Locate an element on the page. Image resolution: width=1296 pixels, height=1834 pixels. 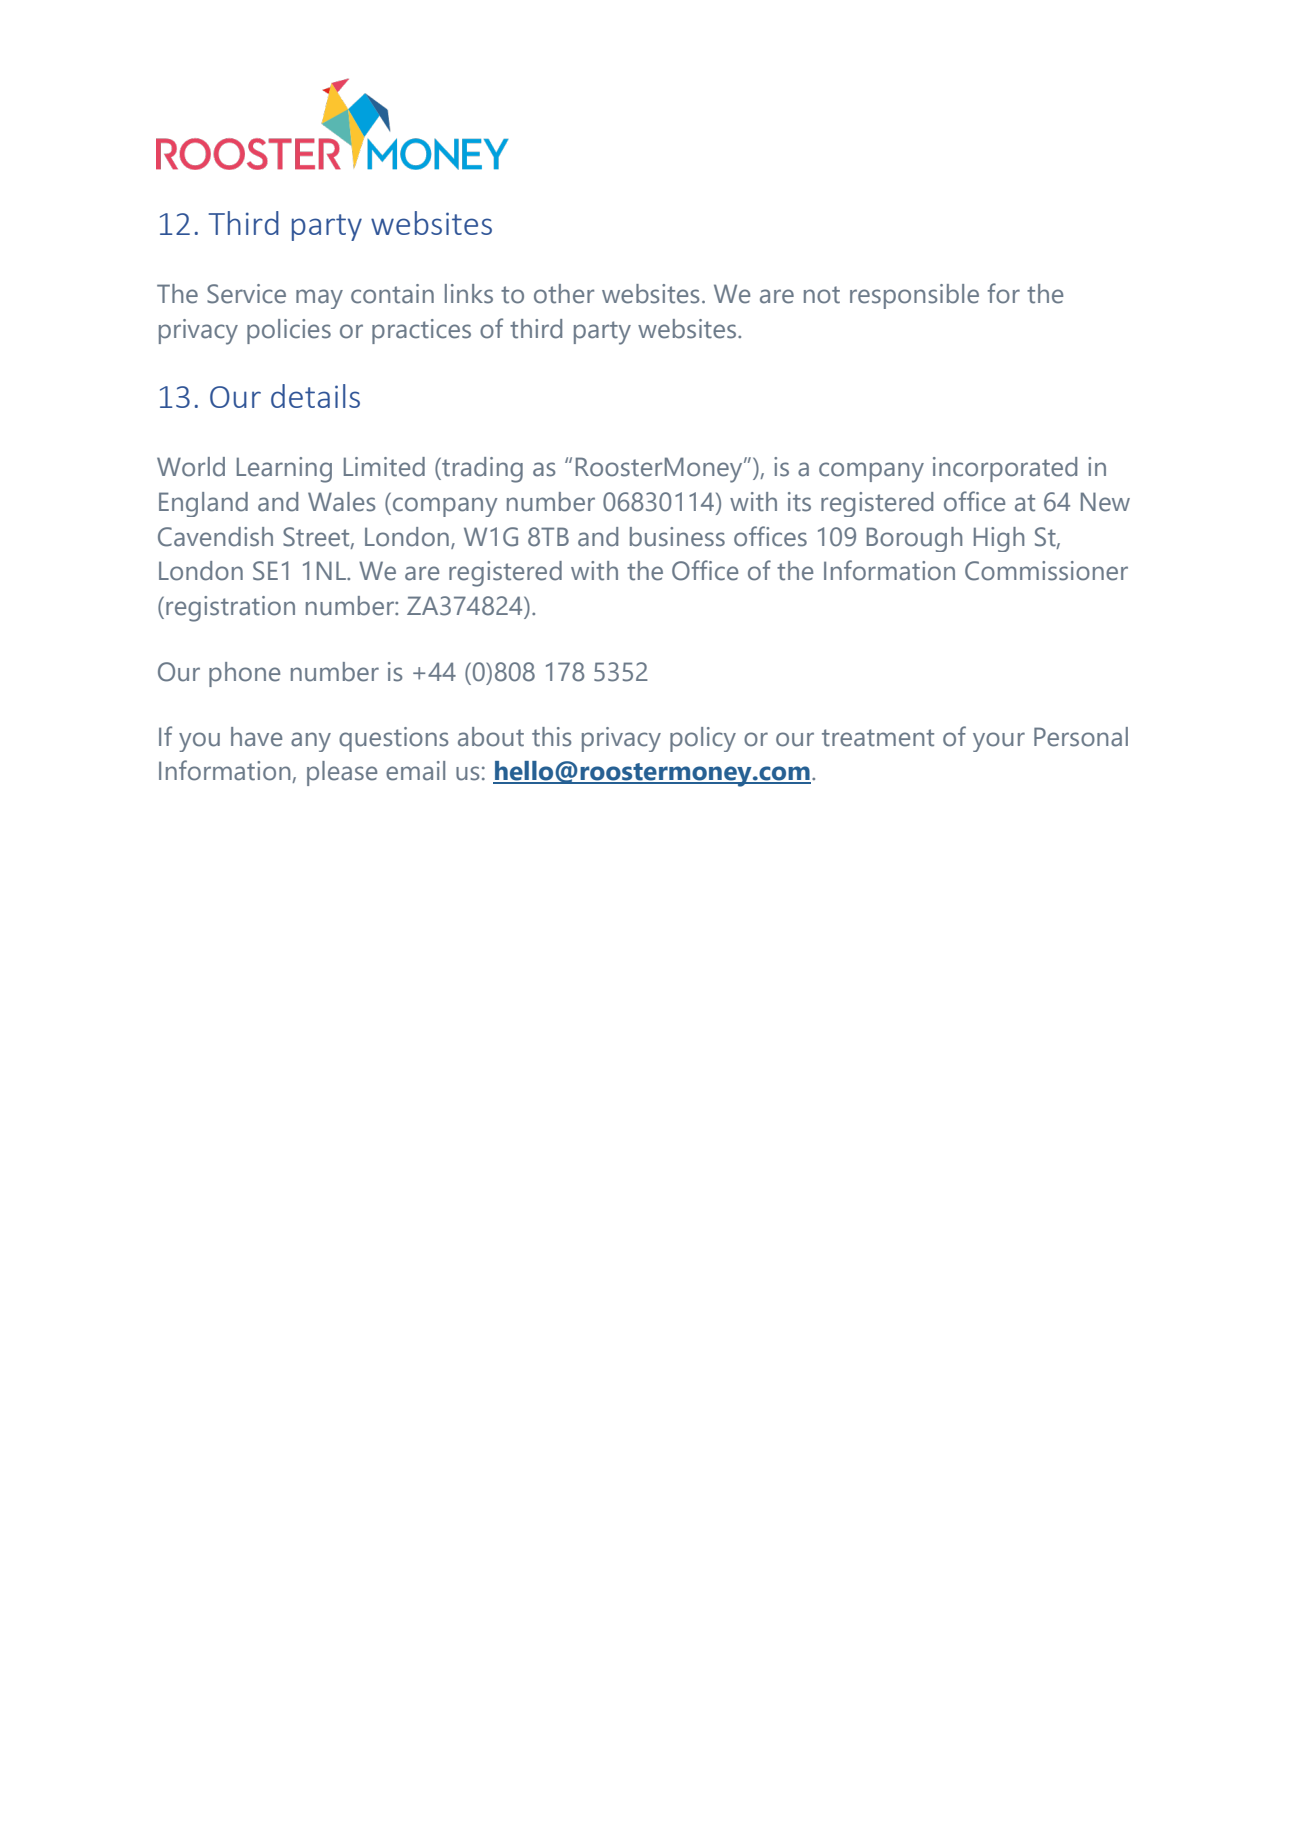
business is located at coordinates (677, 537).
